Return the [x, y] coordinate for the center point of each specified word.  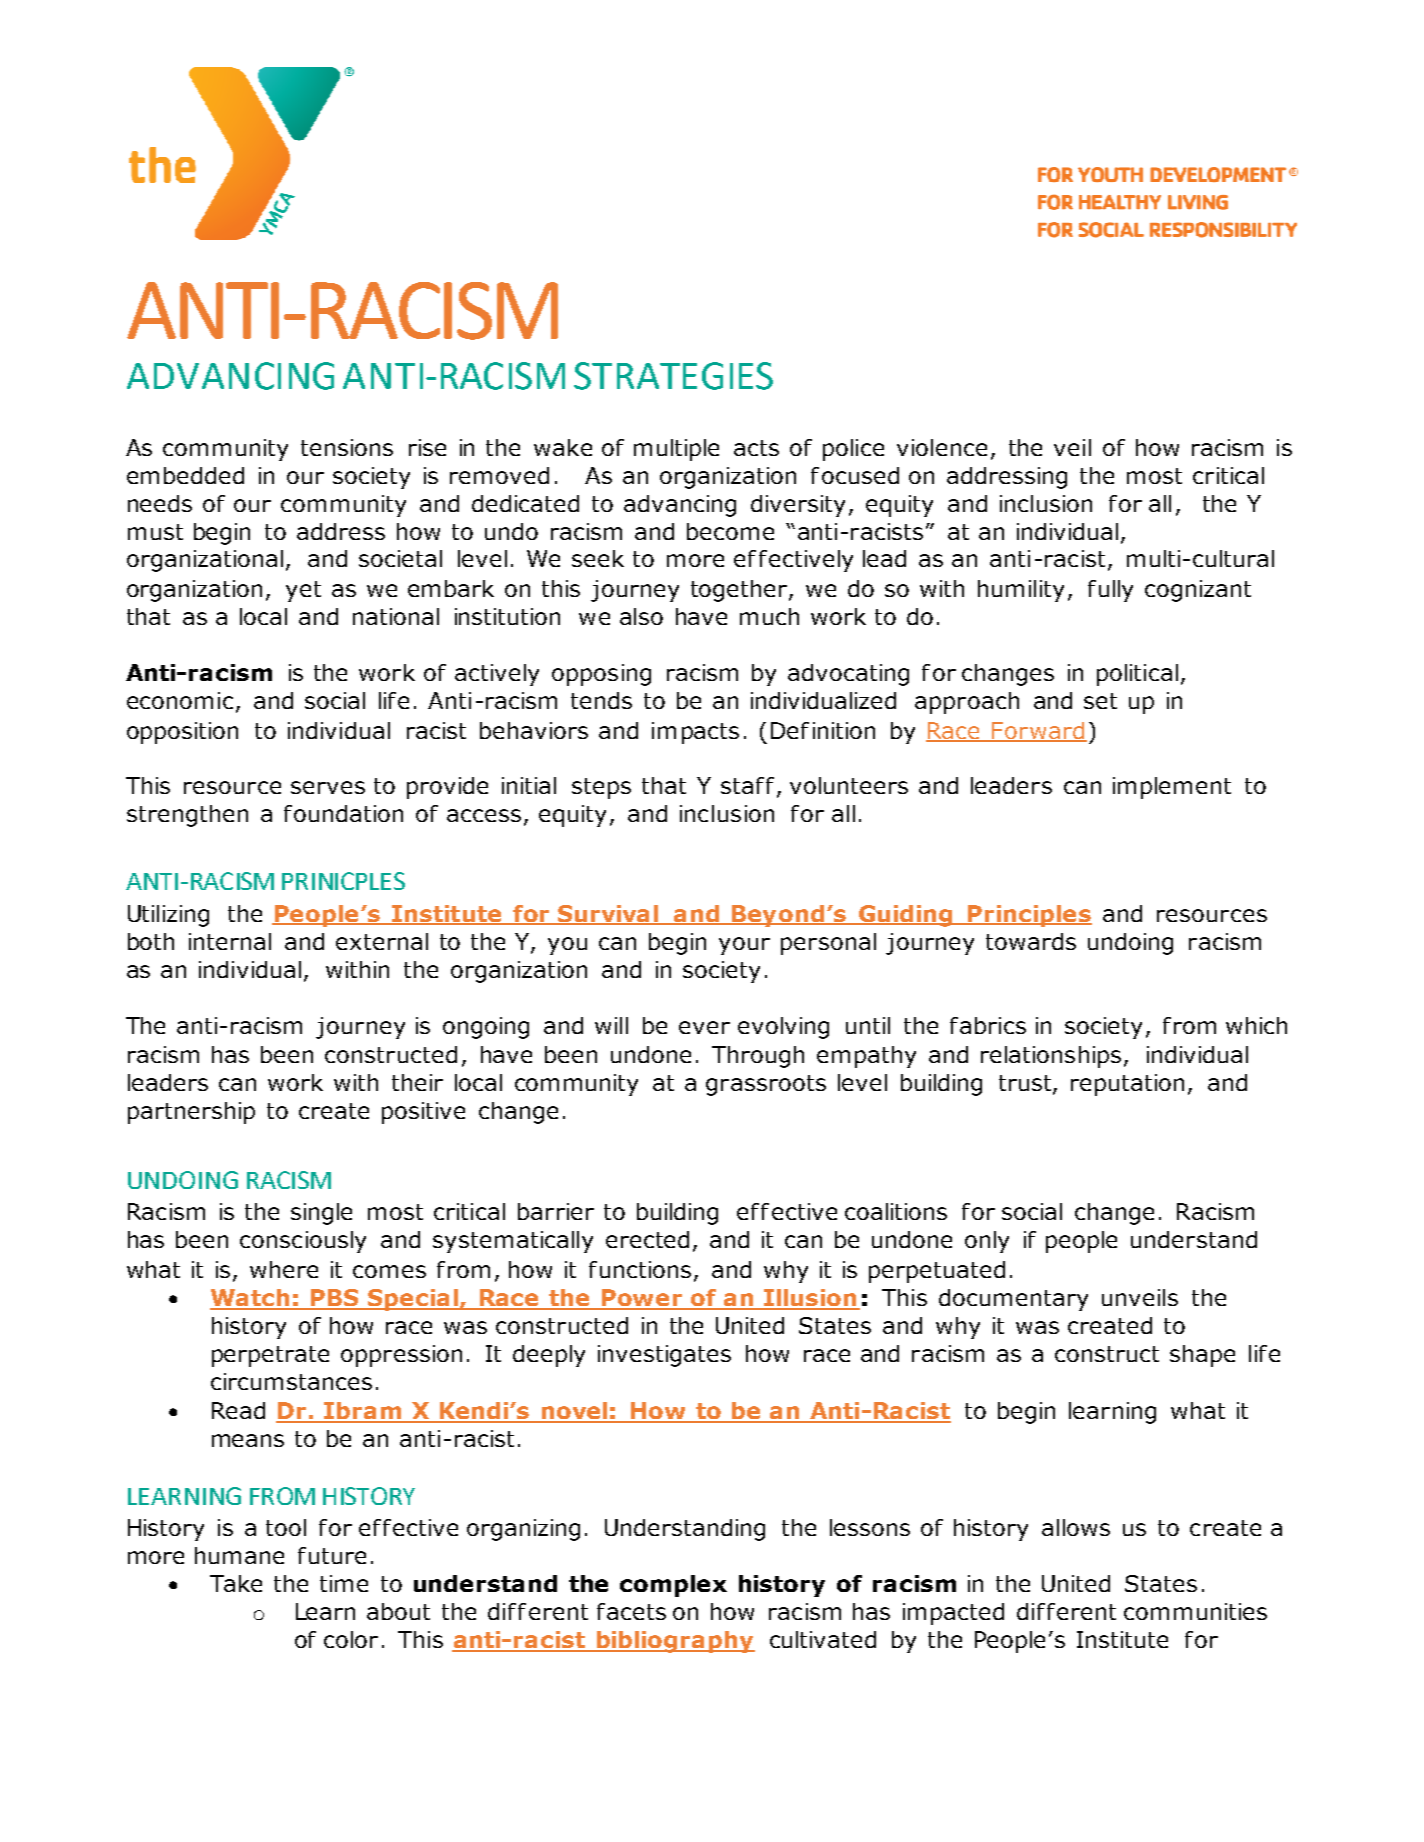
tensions [347, 447]
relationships [1051, 1057]
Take [236, 1583]
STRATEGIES [673, 376]
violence [942, 447]
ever [704, 1027]
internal [230, 941]
